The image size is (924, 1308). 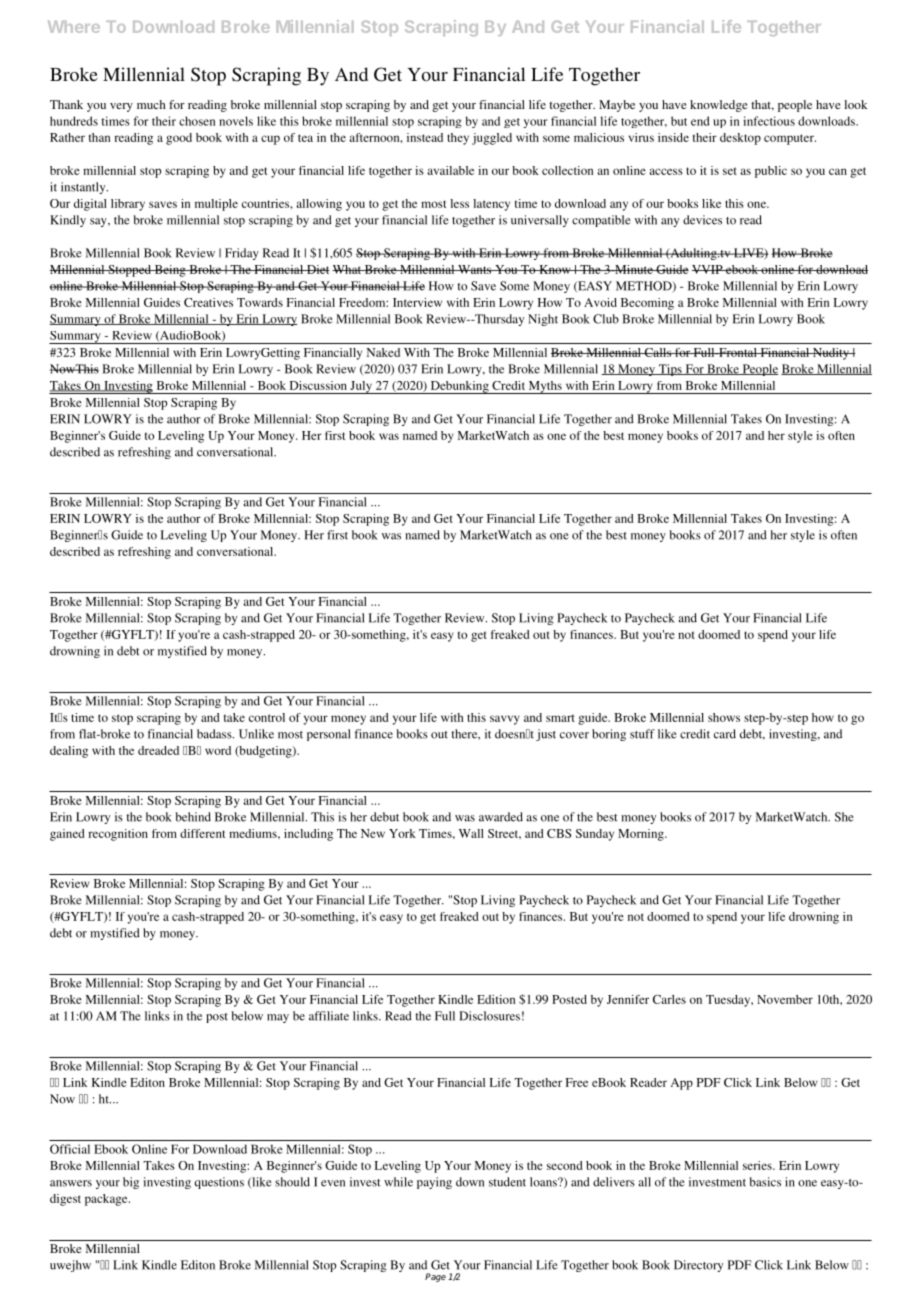 What do you see at coordinates (785, 999) in the page?
I see `November` at bounding box center [785, 999].
